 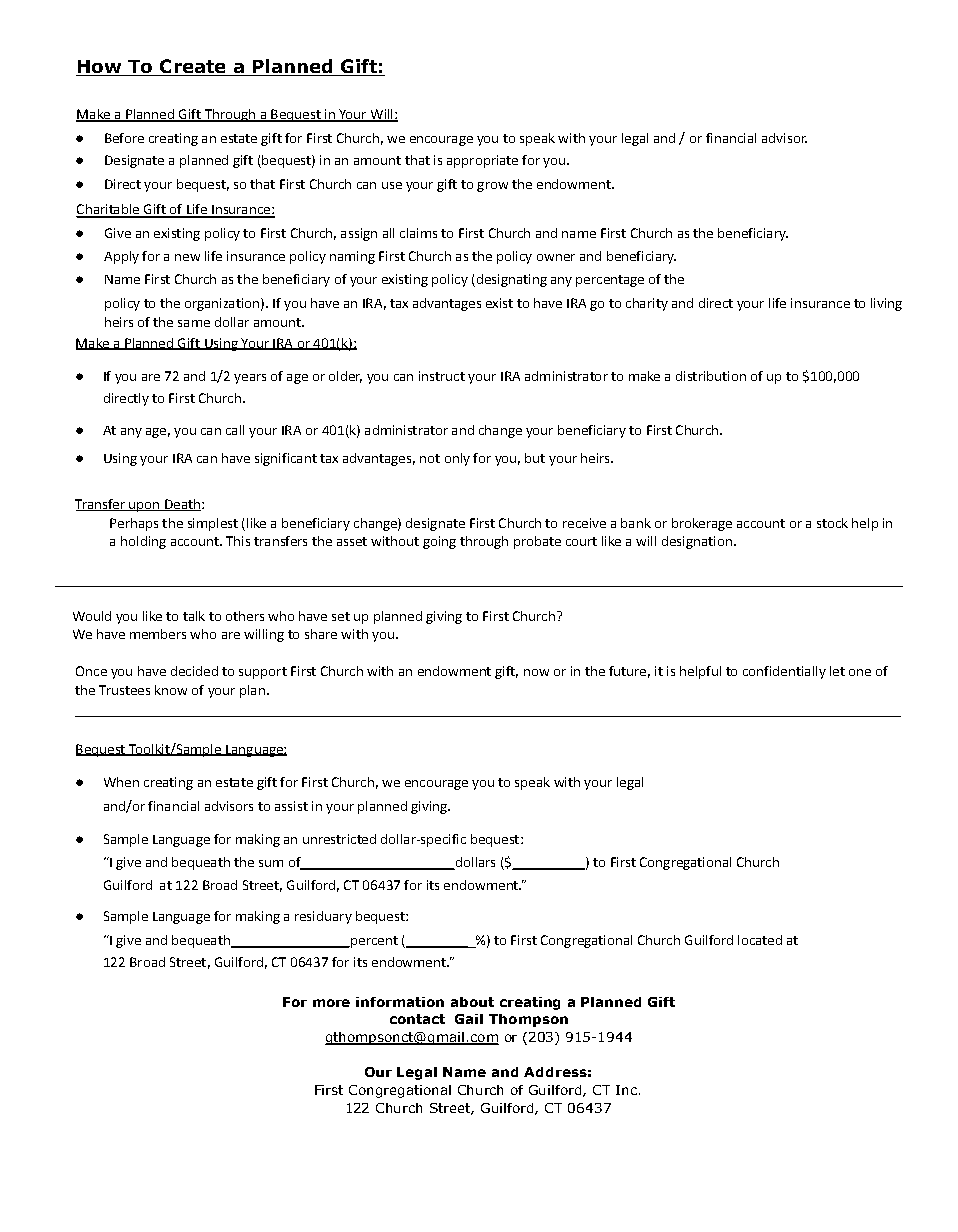 What do you see at coordinates (339, 839) in the screenshot?
I see `unrestricted` at bounding box center [339, 839].
